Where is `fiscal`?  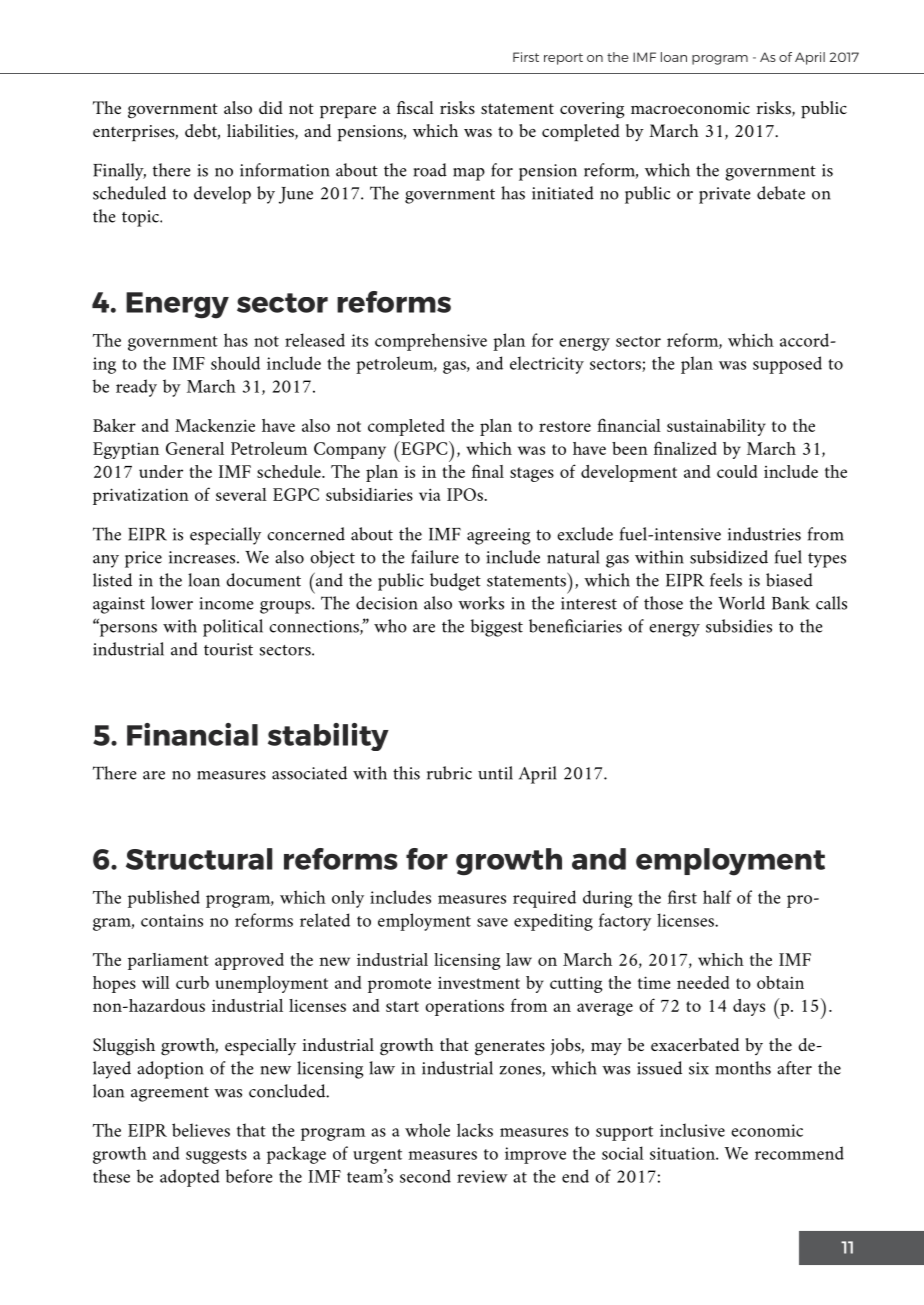
fiscal is located at coordinates (415, 107).
